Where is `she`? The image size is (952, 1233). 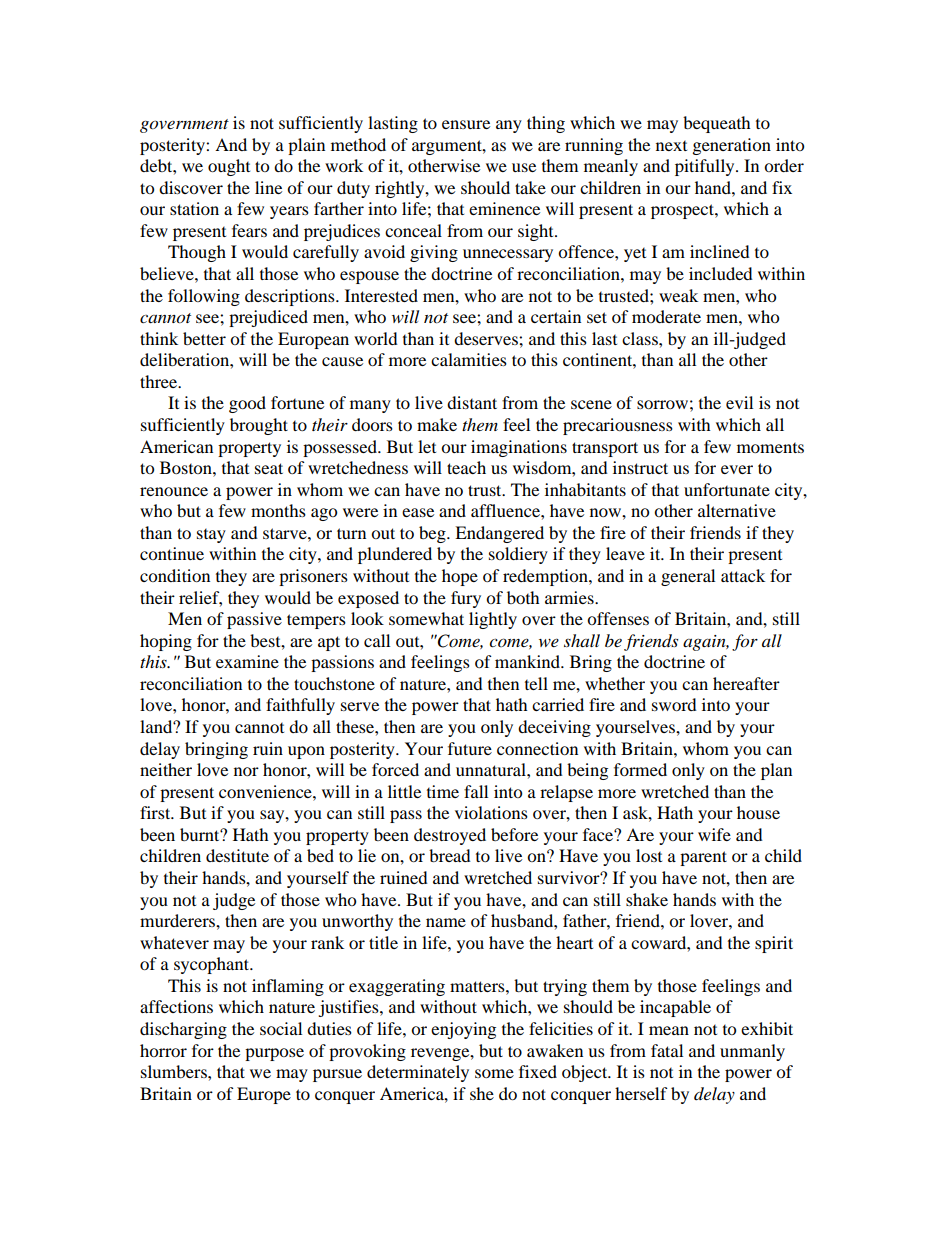
she is located at coordinates (482, 1093).
